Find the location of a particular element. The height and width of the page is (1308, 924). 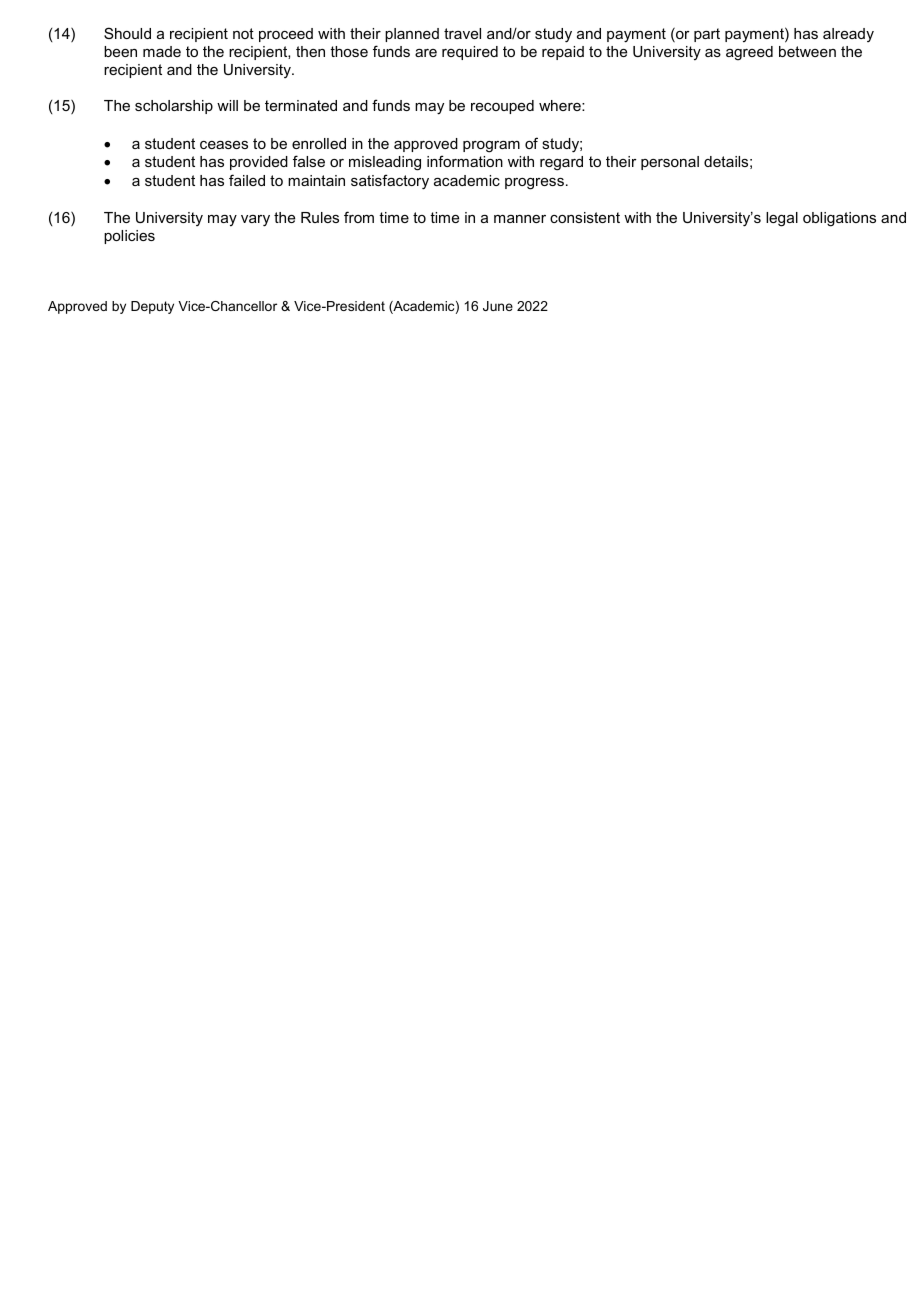

provided is located at coordinates (259, 163).
